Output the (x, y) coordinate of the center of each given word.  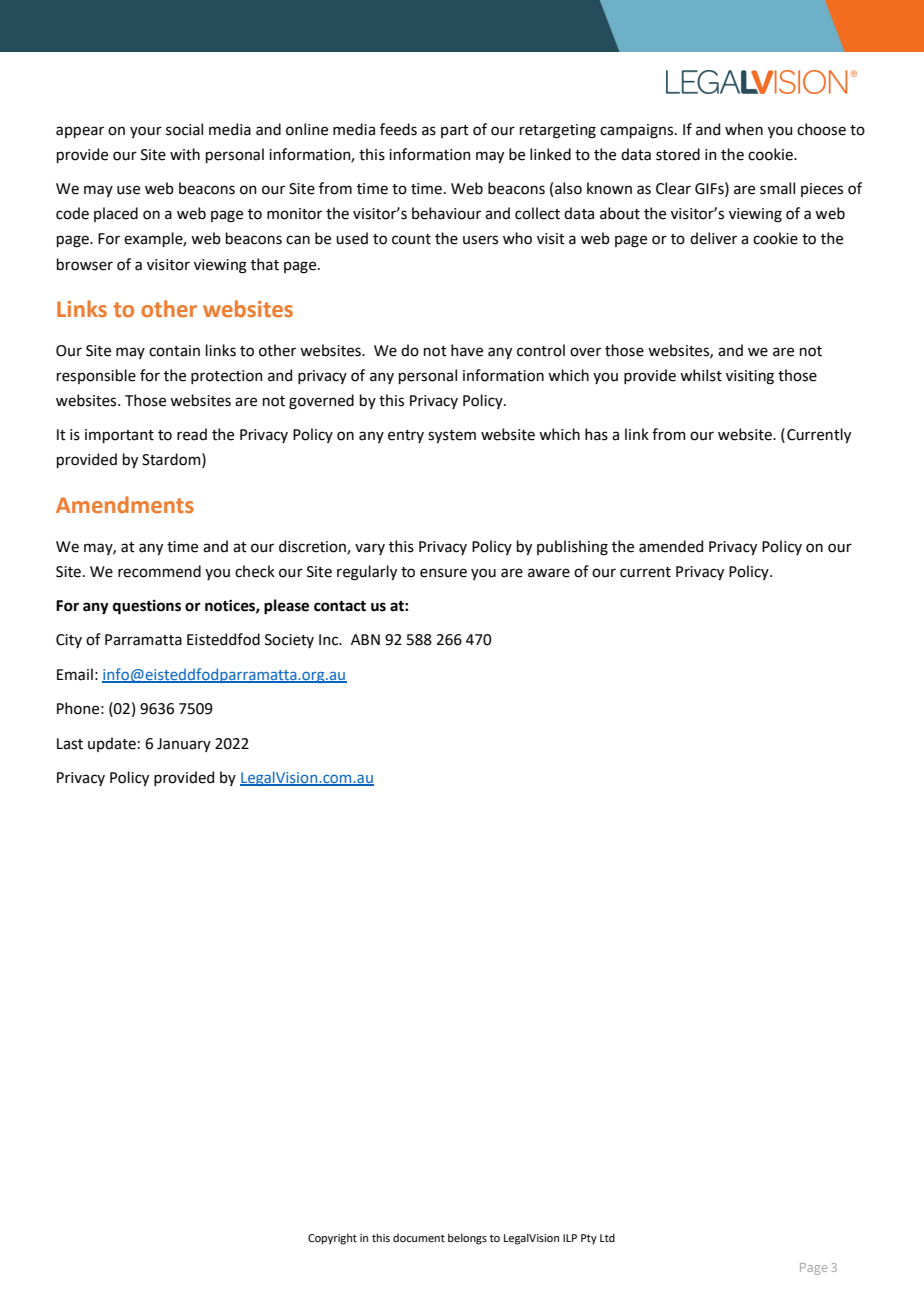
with (185, 154)
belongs (467, 1239)
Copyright (332, 1239)
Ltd (607, 1237)
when (744, 129)
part (455, 131)
